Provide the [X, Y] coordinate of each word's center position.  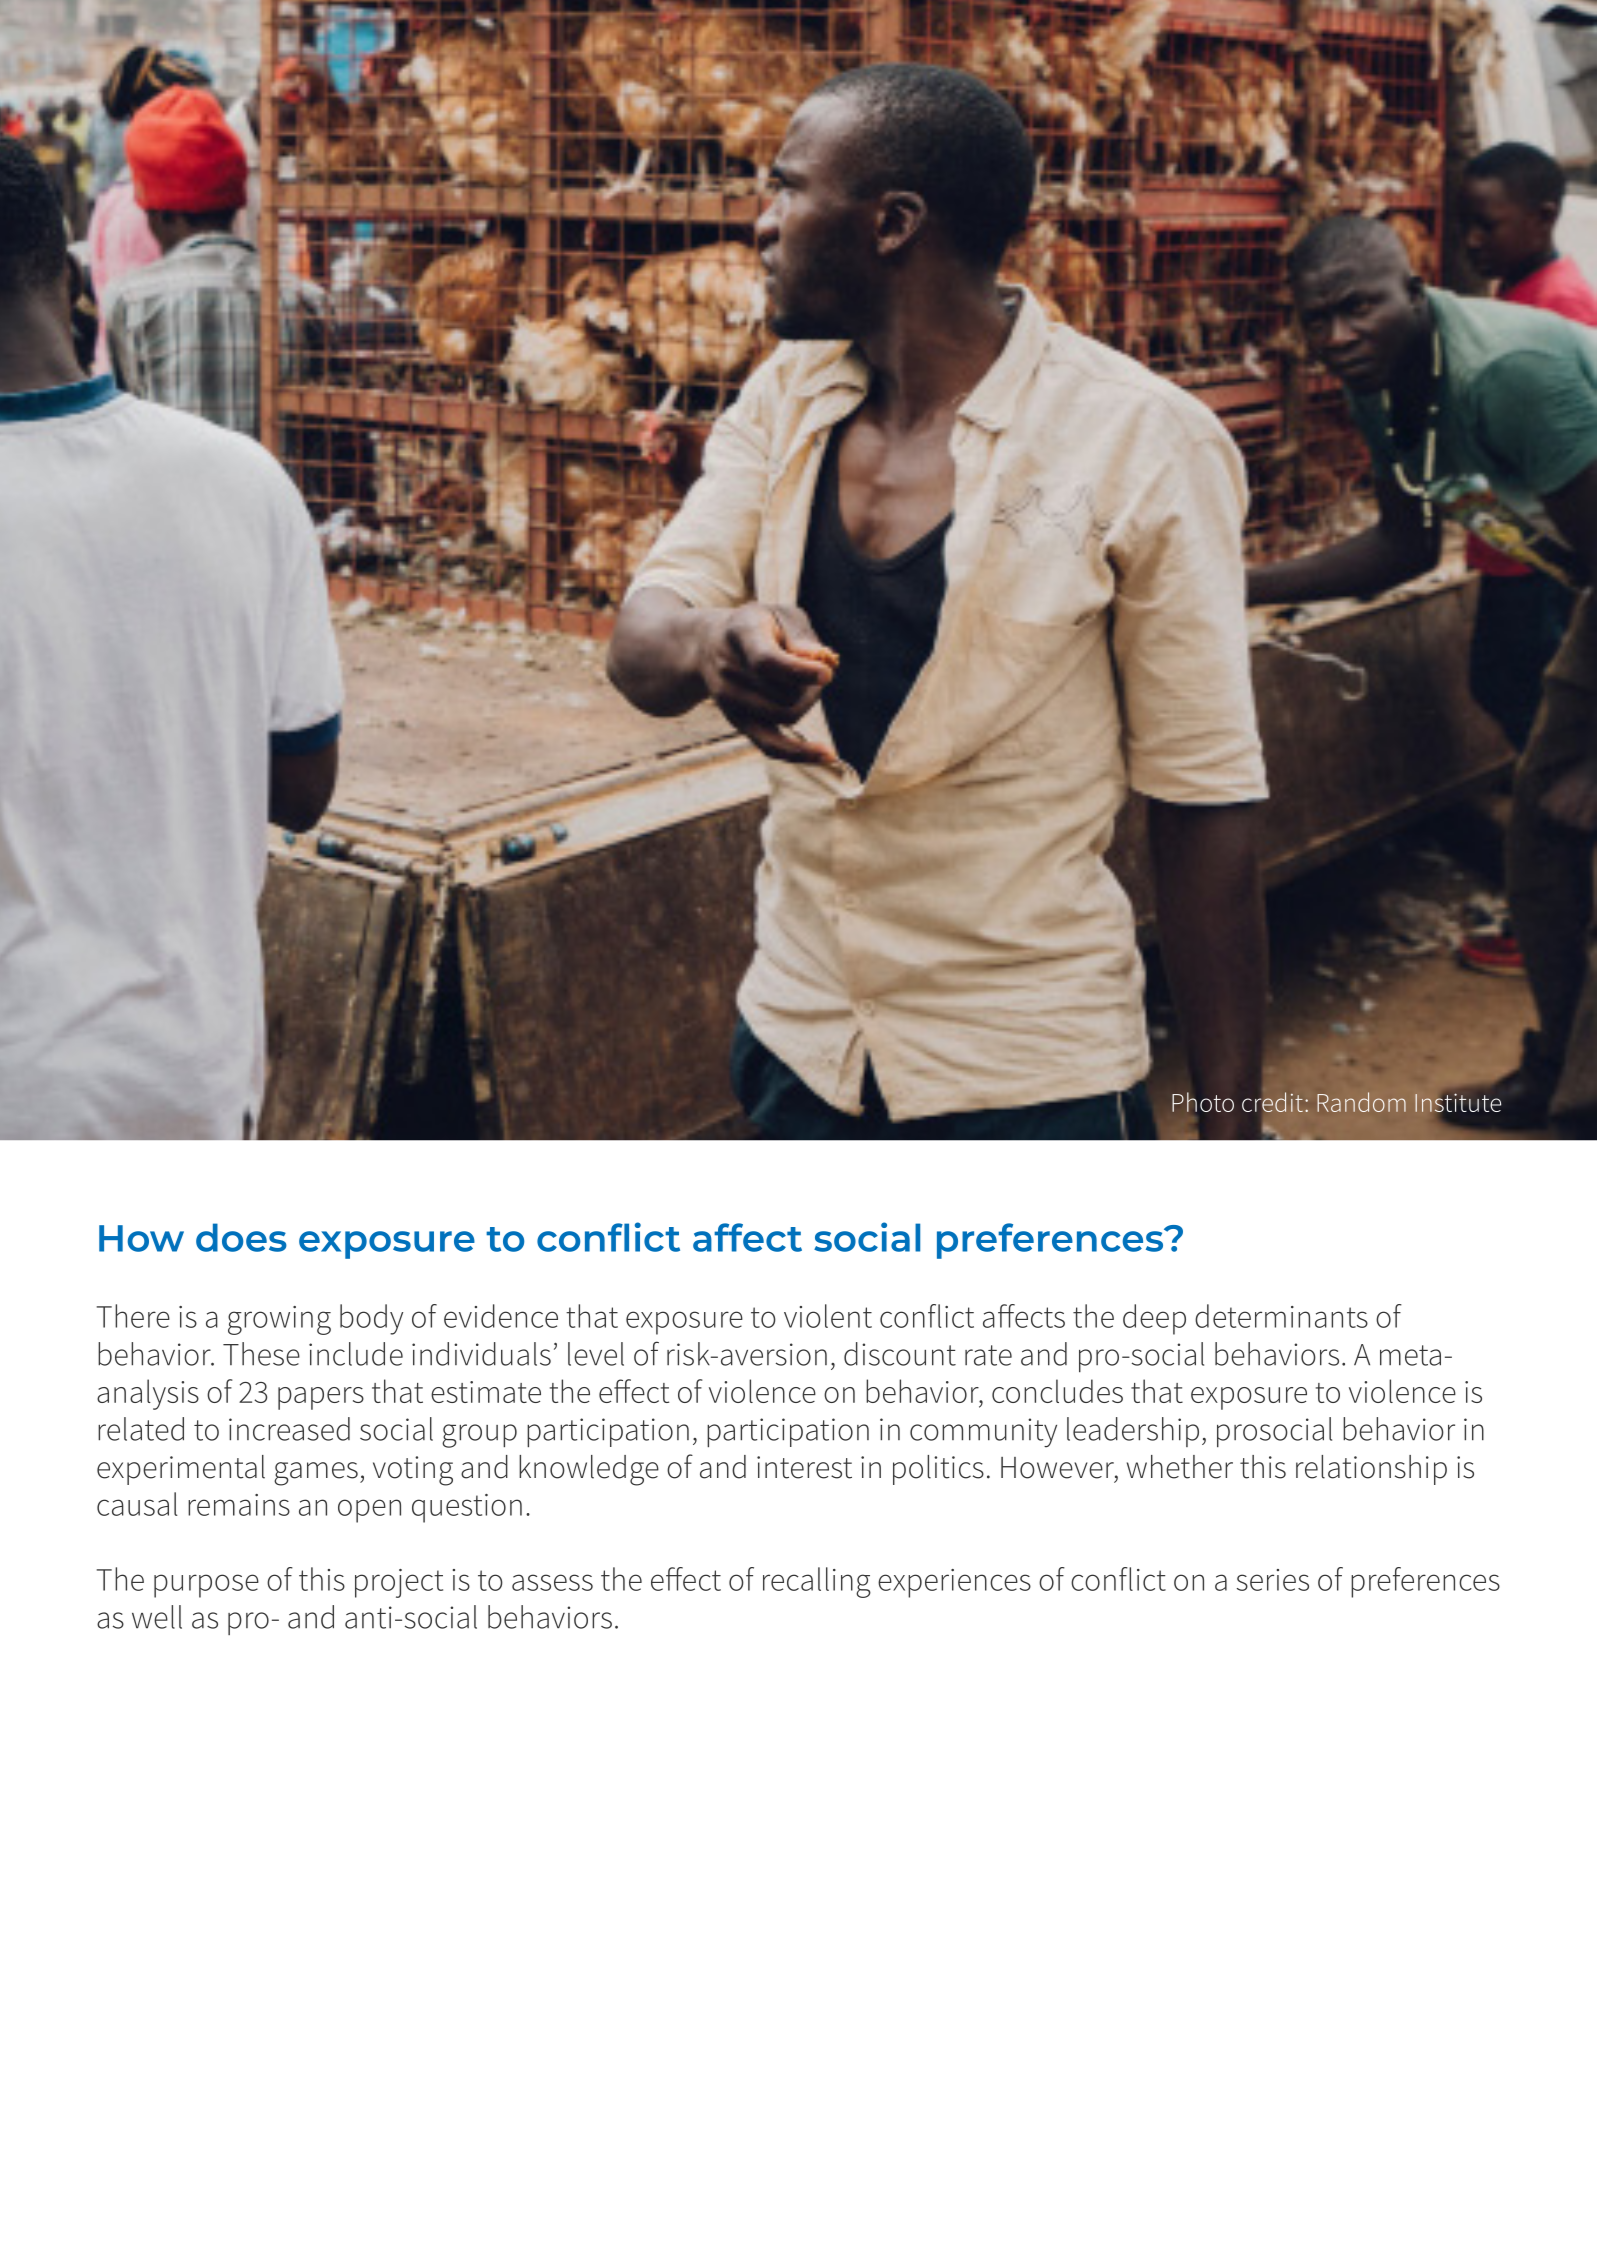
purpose [206, 1586]
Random [1361, 1102]
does [241, 1237]
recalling [817, 1582]
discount [900, 1354]
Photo [1203, 1102]
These [261, 1354]
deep [1154, 1319]
